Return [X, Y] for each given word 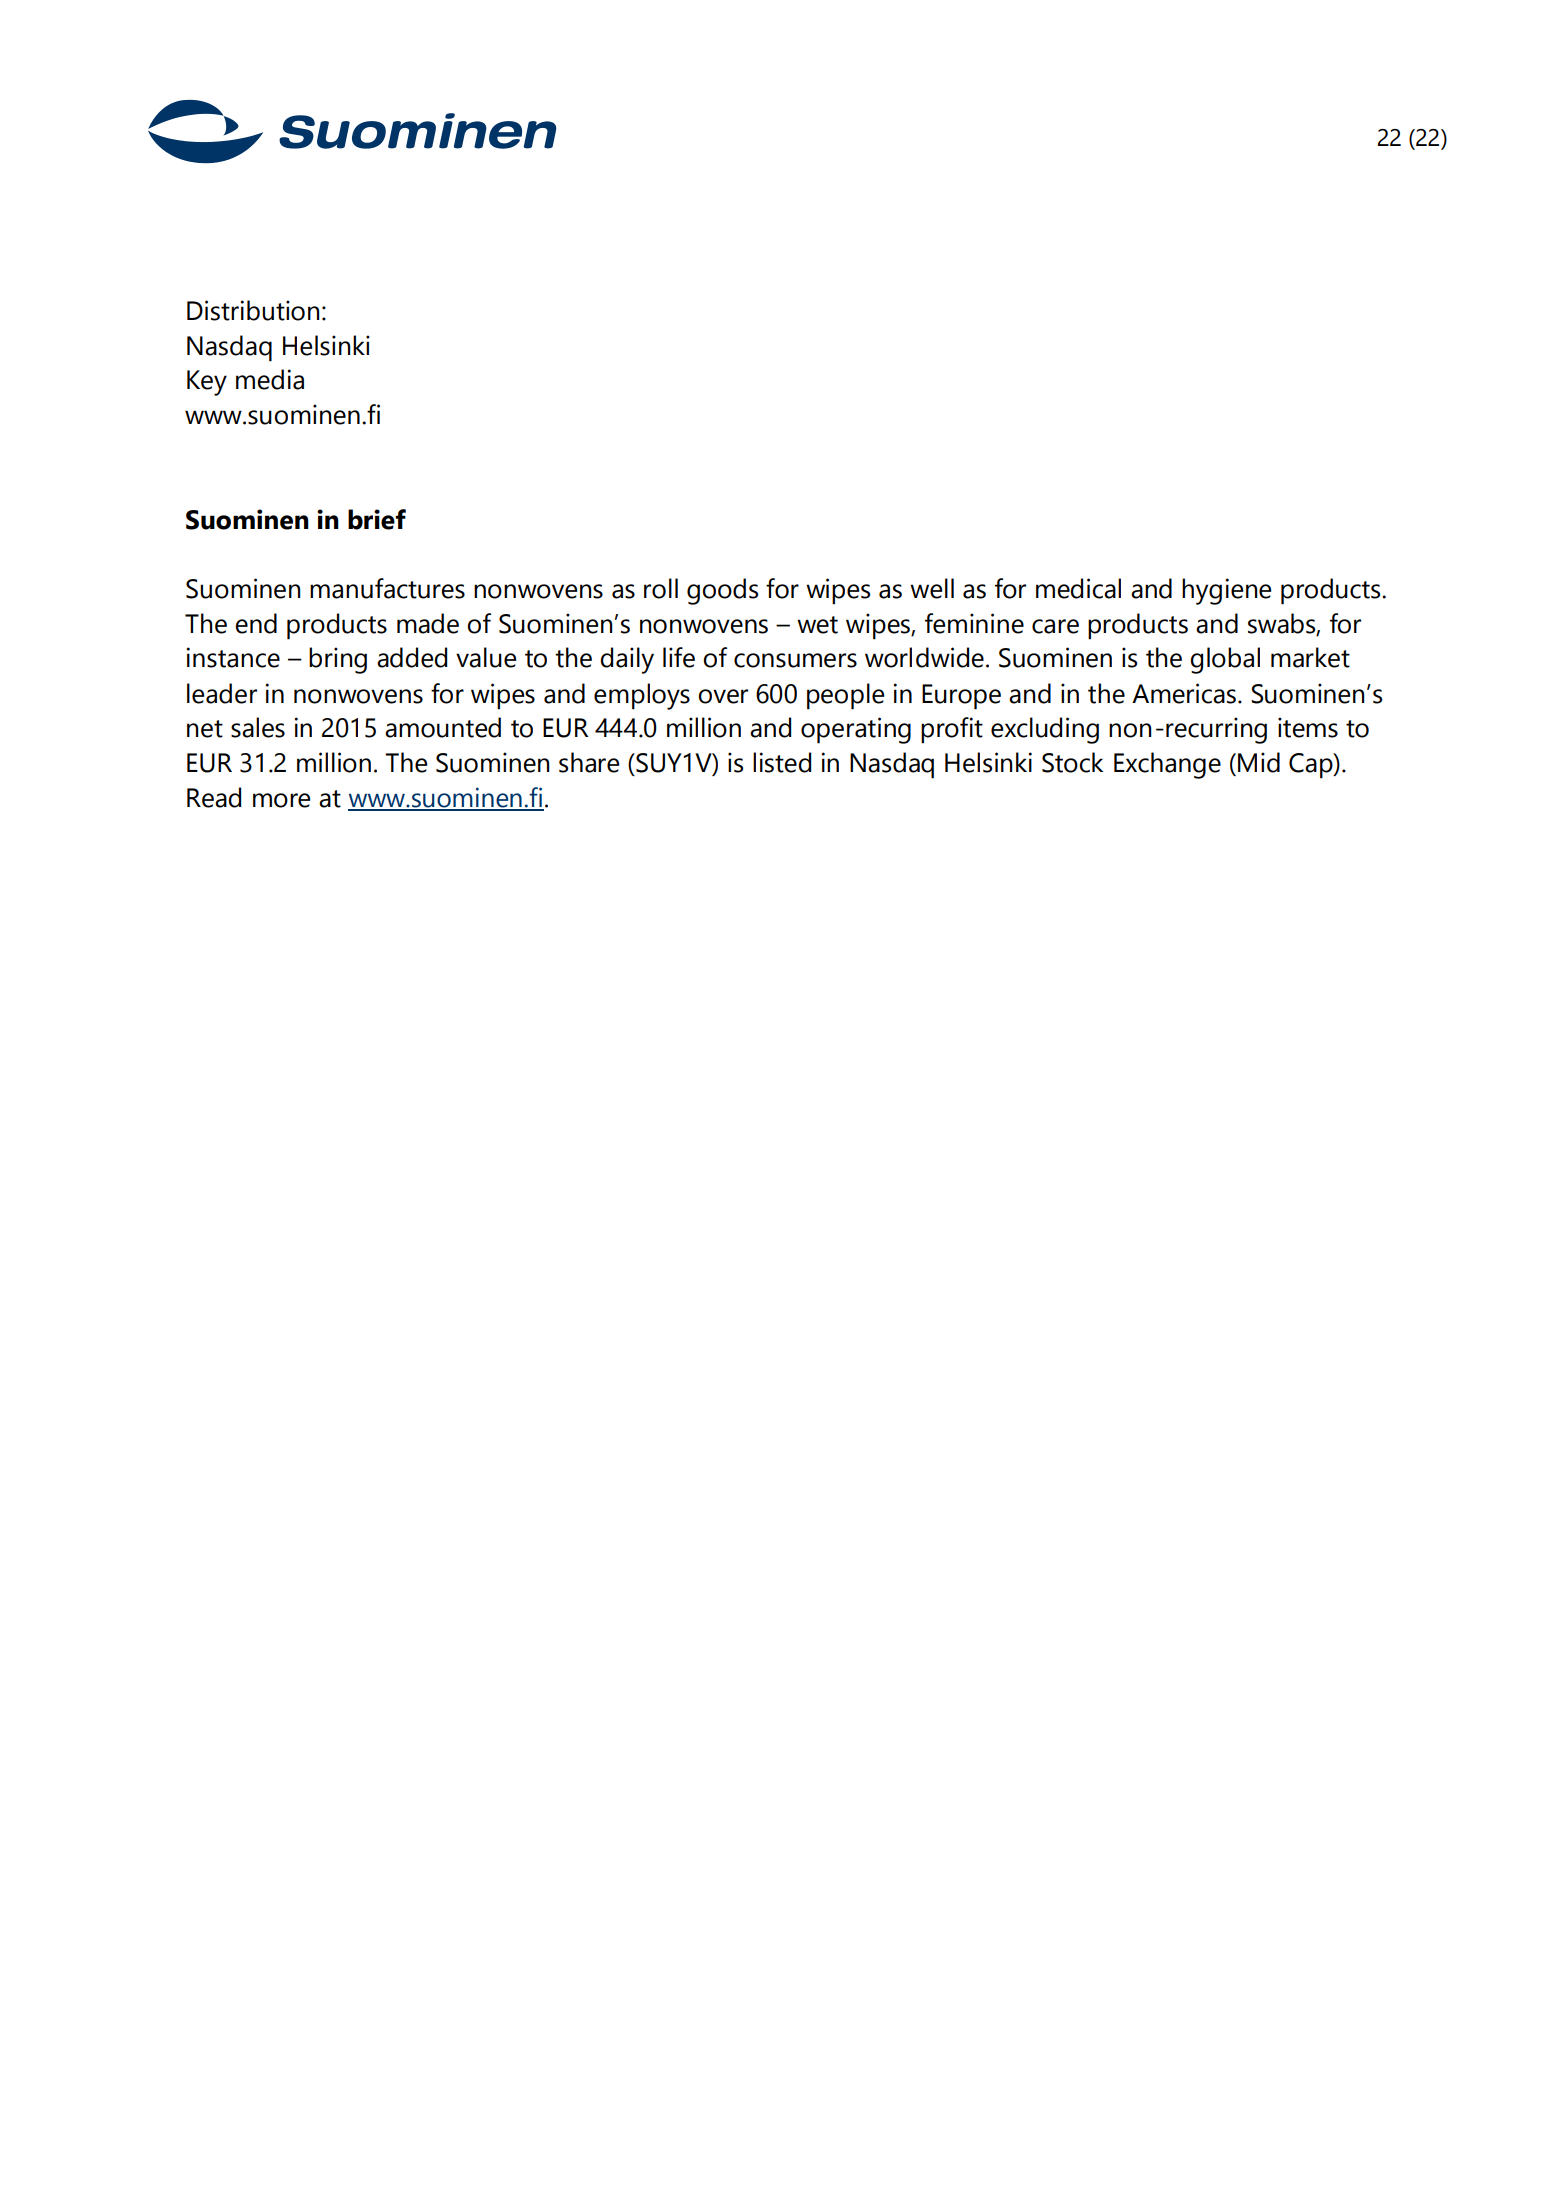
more [281, 800]
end [256, 623]
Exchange [1167, 765]
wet [817, 625]
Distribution [253, 310]
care [1055, 626]
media [270, 379]
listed [782, 762]
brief [377, 519]
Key [207, 383]
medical [1078, 588]
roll [661, 588]
